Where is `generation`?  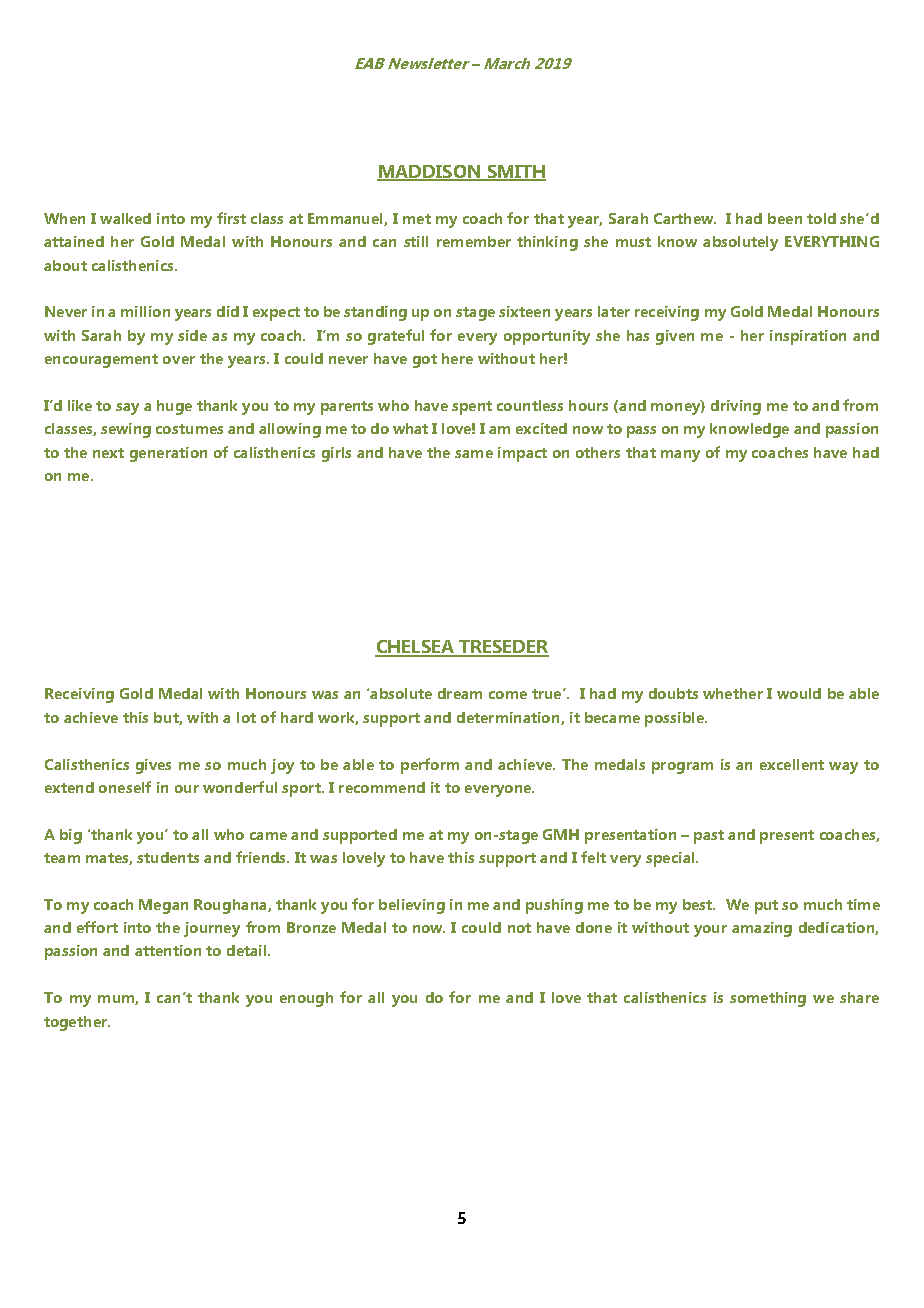 generation is located at coordinates (168, 454).
